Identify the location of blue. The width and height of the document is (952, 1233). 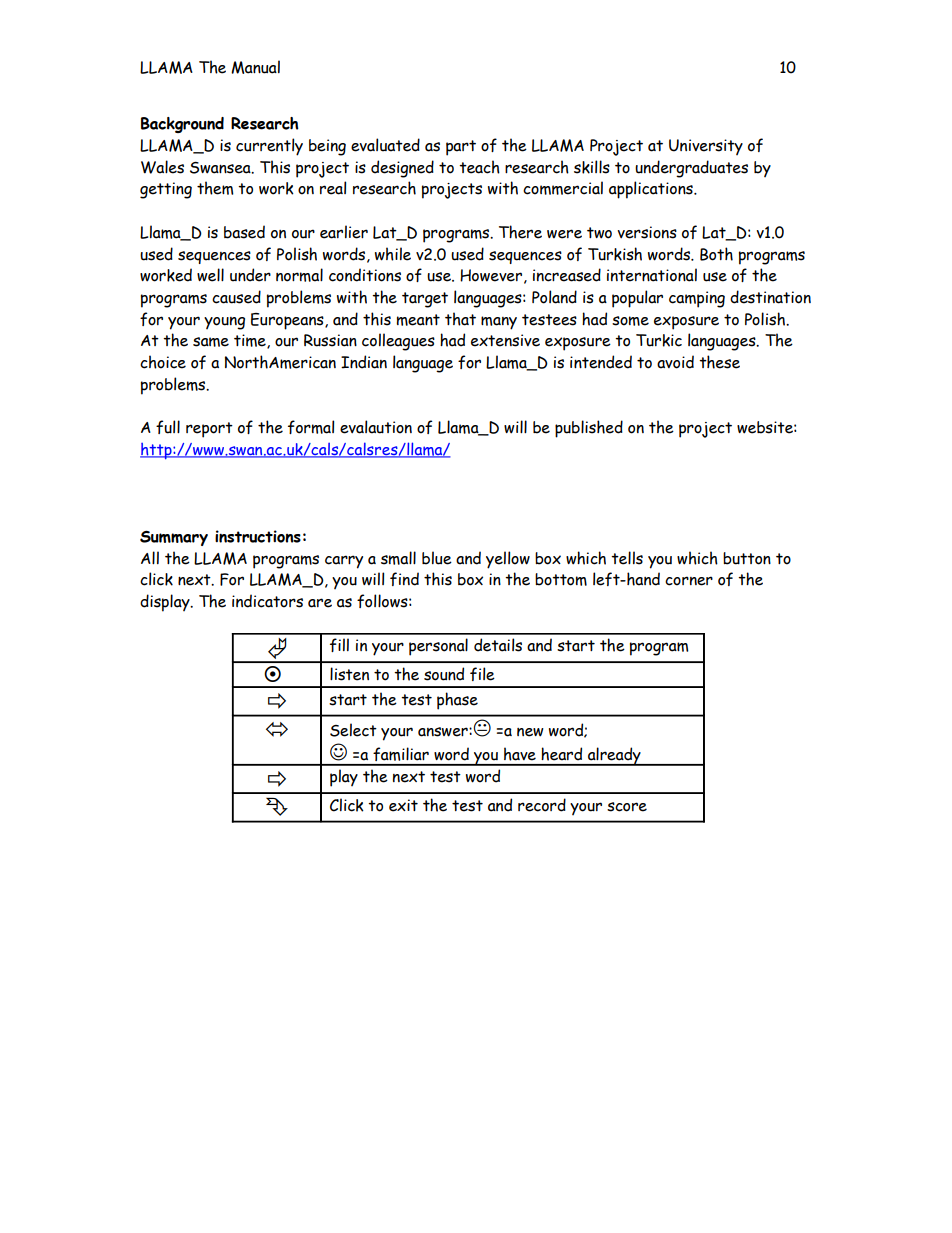
(437, 558).
